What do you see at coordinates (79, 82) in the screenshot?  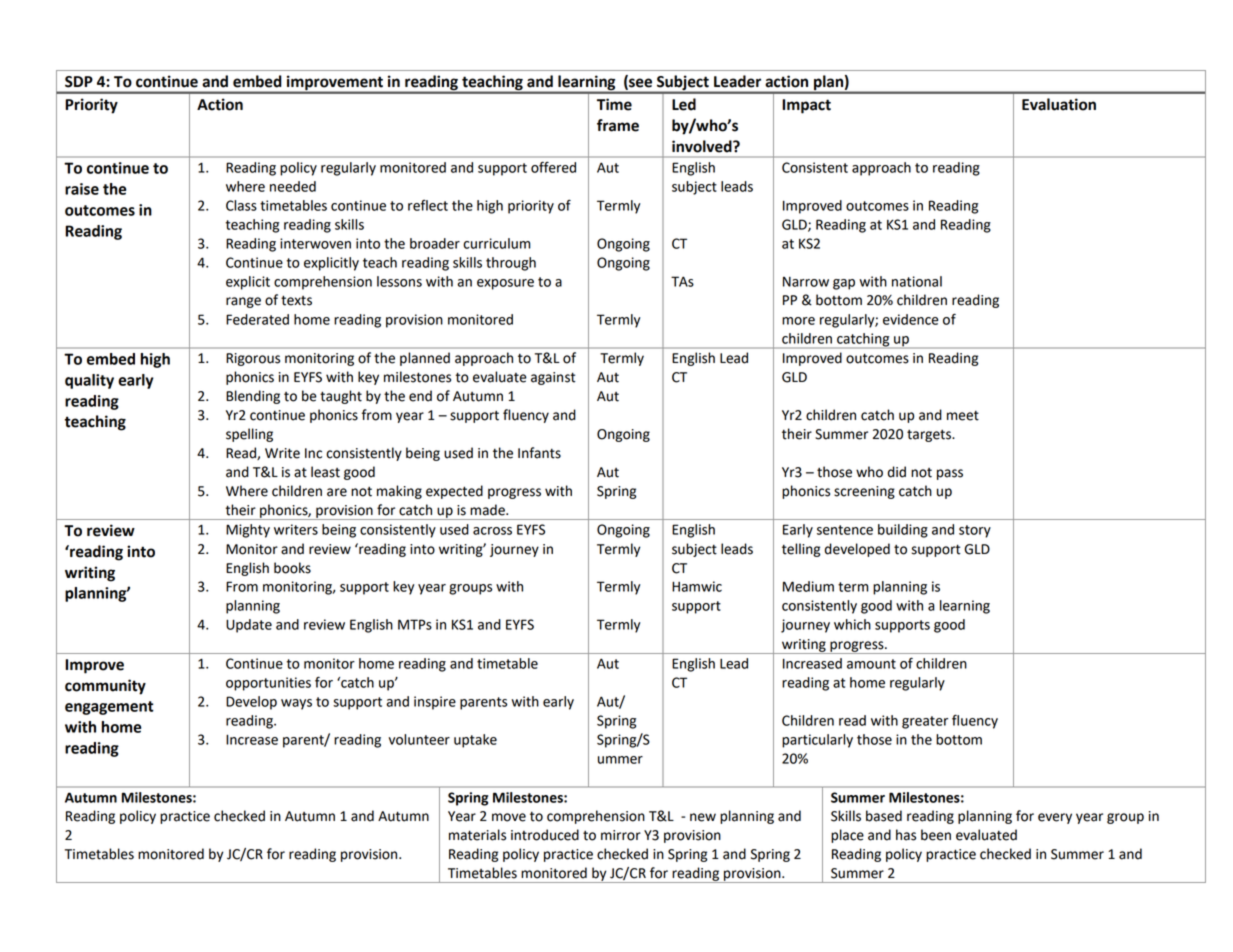 I see `SDP` at bounding box center [79, 82].
